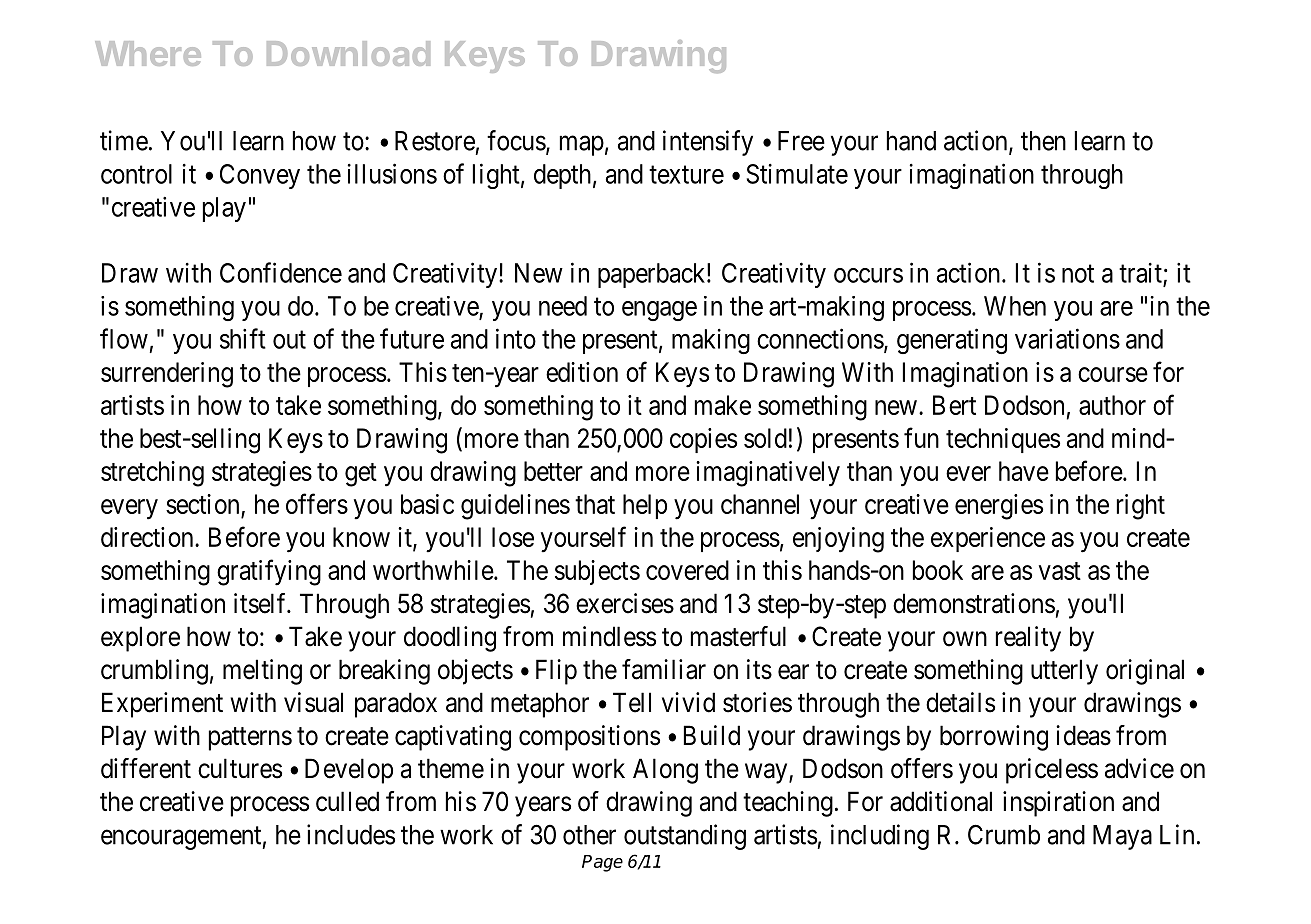 The image size is (1311, 924). Describe the element at coordinates (1043, 141) in the screenshot. I see `then` at that location.
